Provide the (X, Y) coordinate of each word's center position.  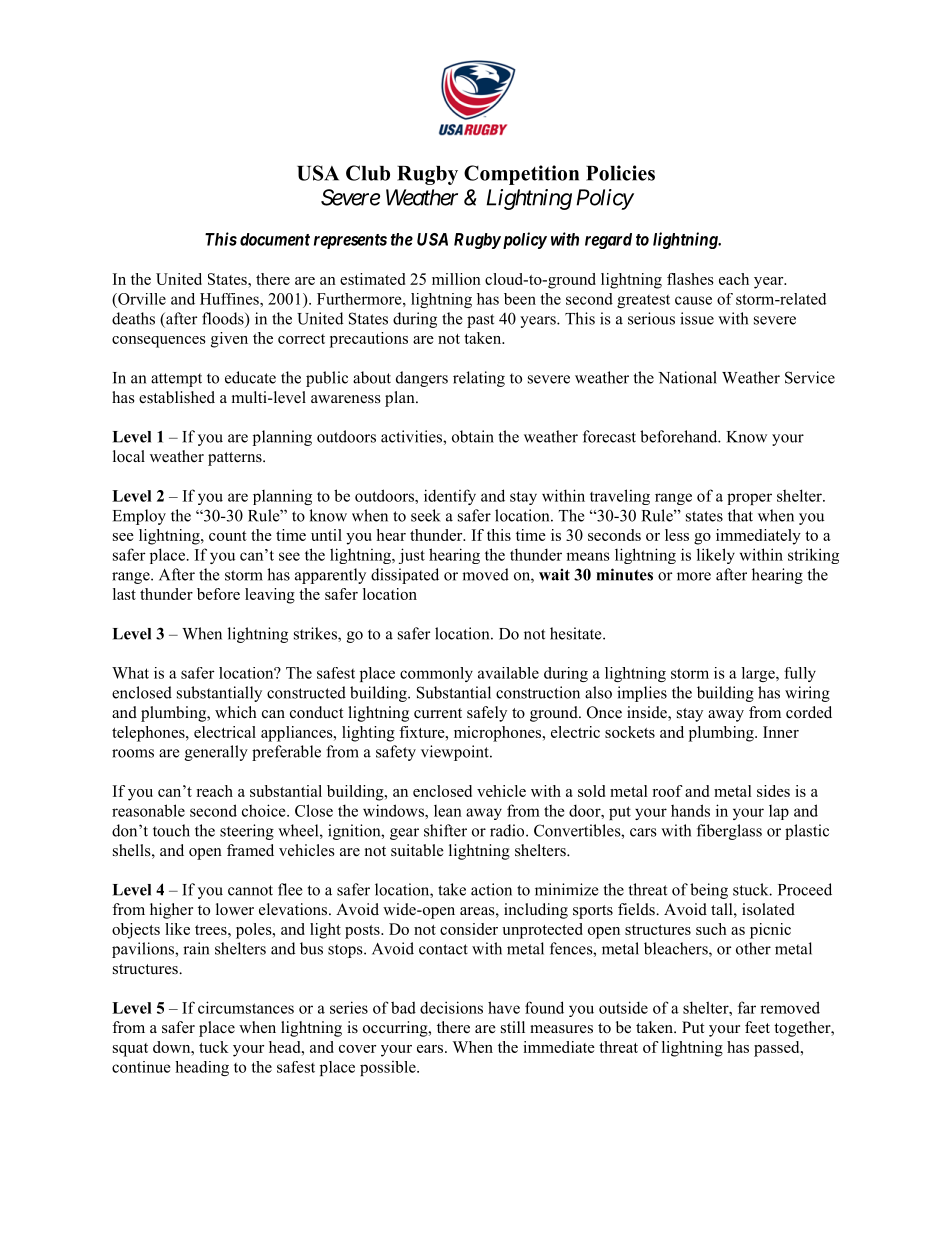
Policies (620, 173)
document (275, 239)
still (513, 1027)
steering (247, 832)
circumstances (246, 1007)
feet (757, 1027)
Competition (521, 175)
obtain (473, 436)
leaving (270, 596)
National (687, 377)
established (177, 397)
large (759, 674)
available (508, 673)
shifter (445, 830)
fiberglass (729, 832)
